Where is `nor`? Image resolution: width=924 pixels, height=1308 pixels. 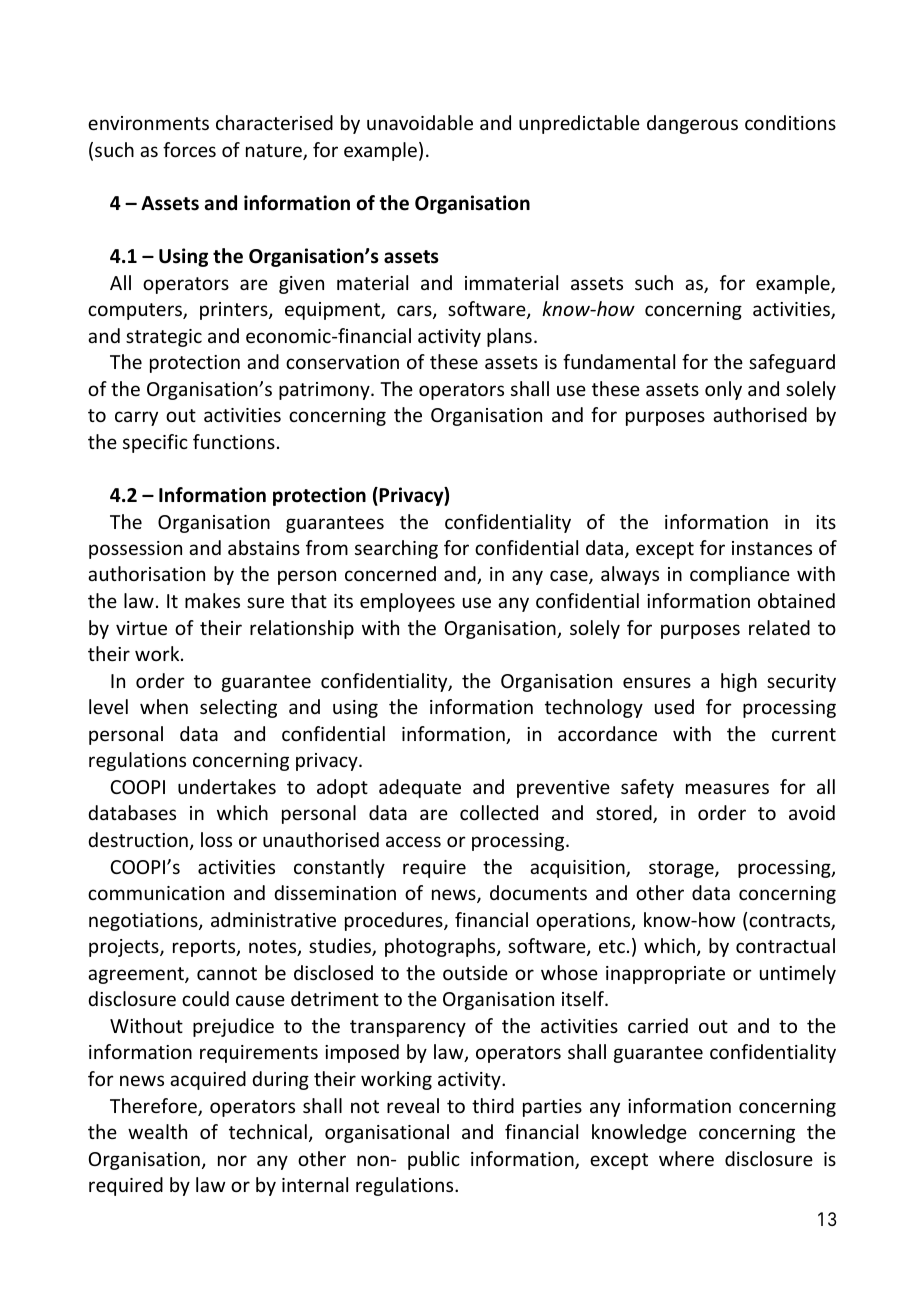
nor is located at coordinates (232, 1160).
